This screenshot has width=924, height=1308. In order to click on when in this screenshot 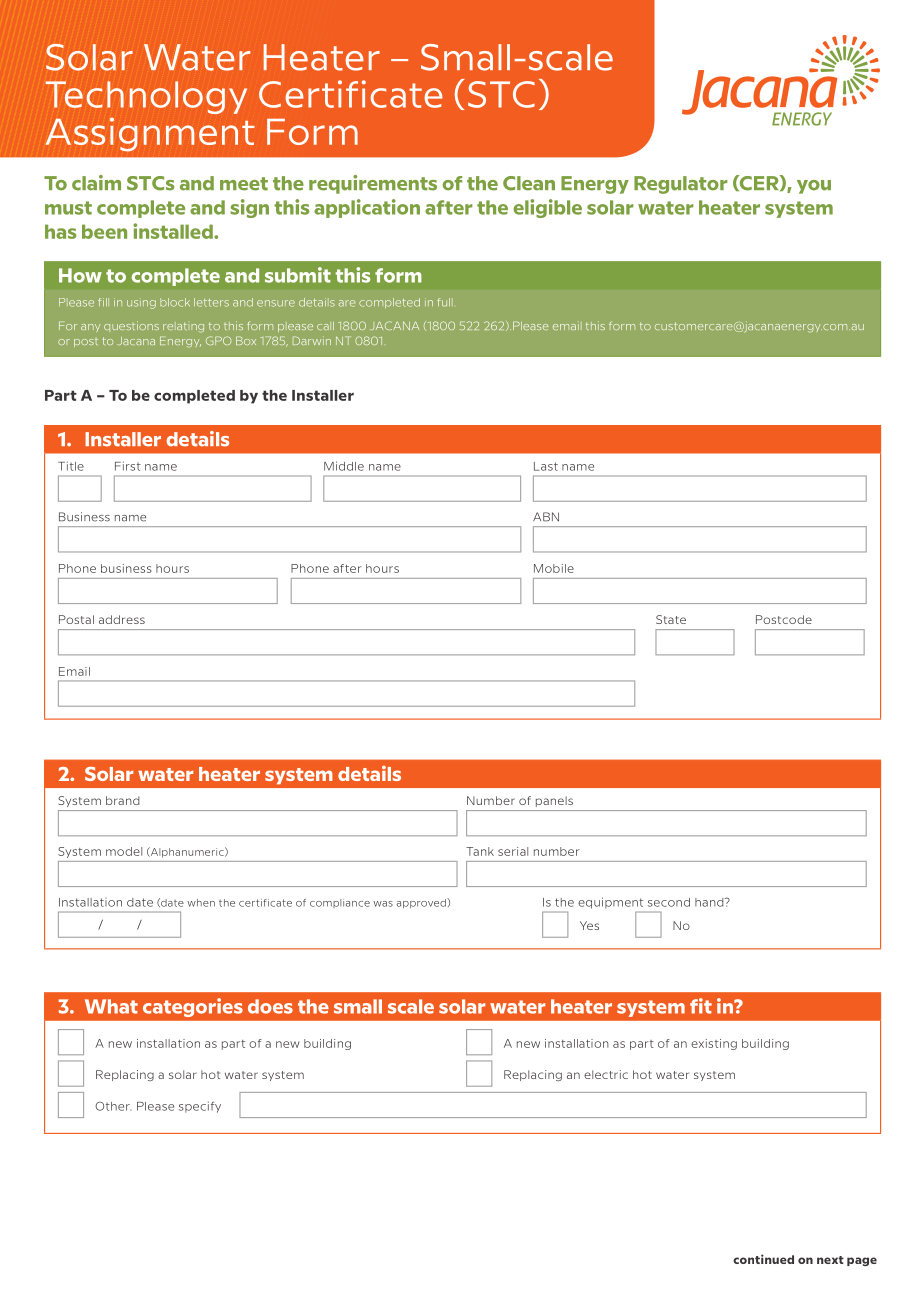, I will do `click(201, 903)`.
